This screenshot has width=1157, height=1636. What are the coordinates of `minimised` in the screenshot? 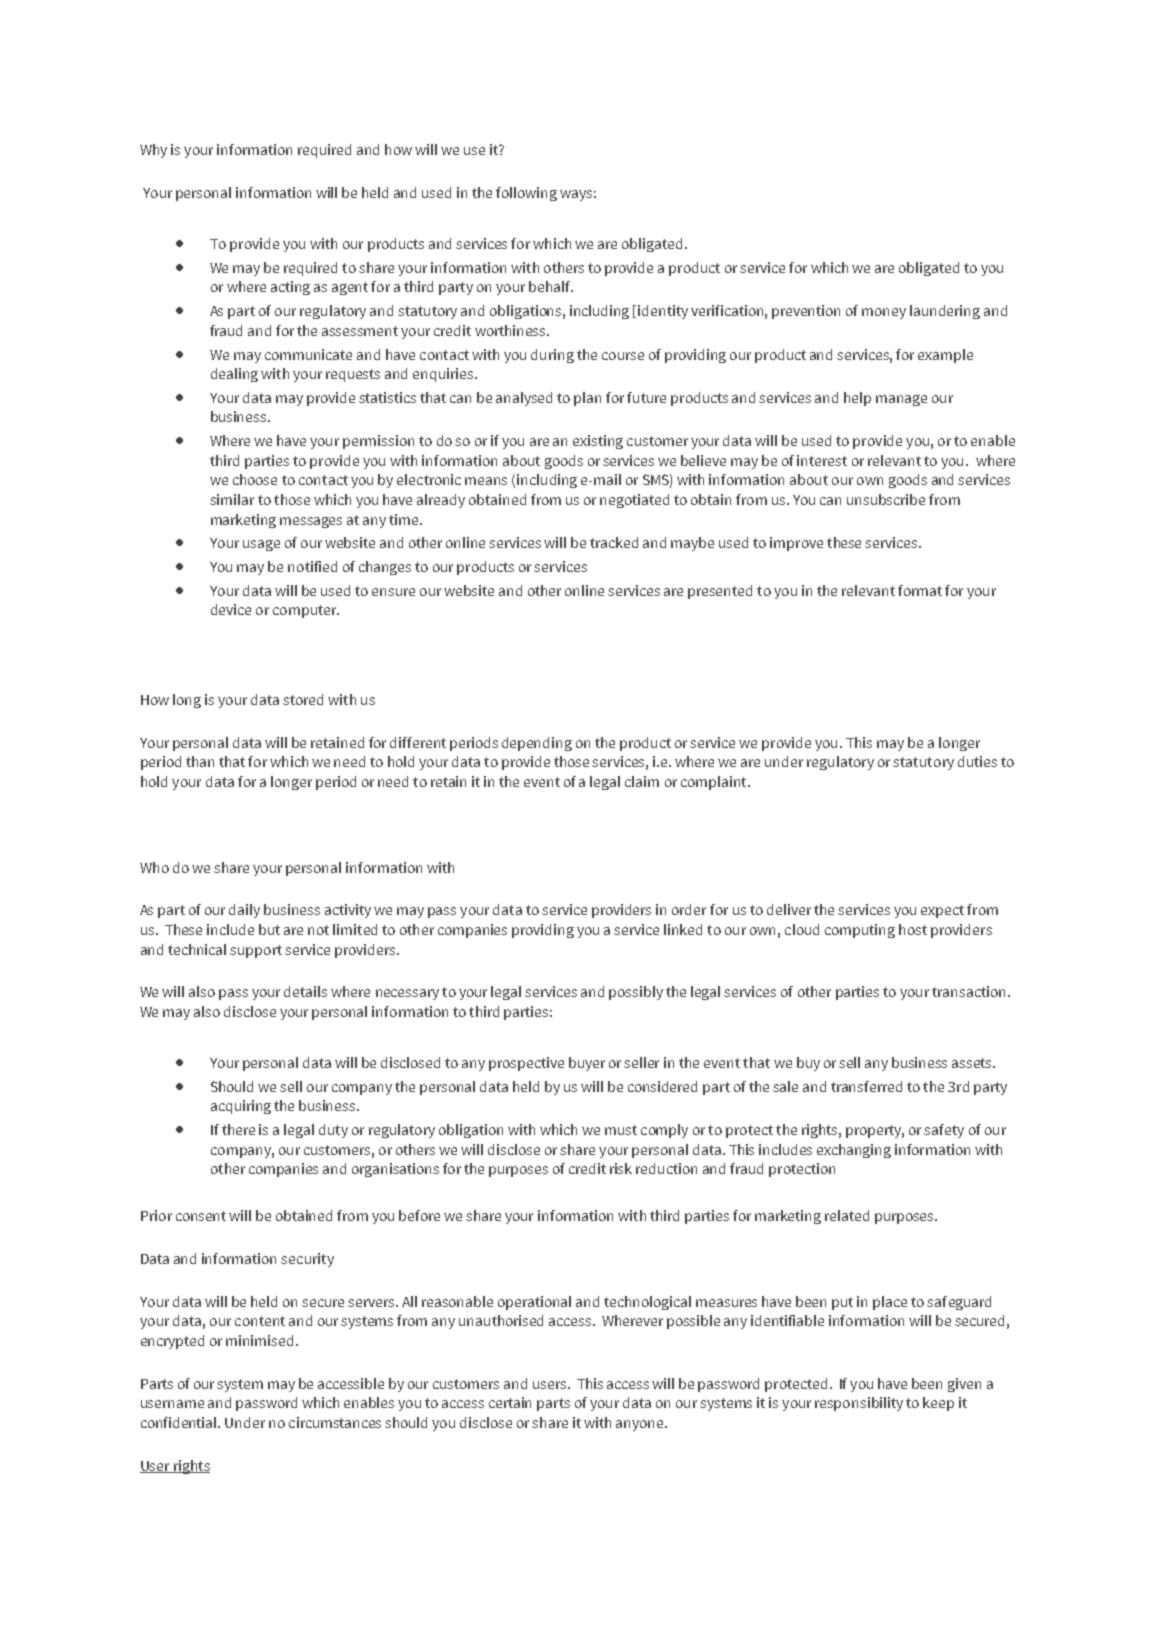 It's located at (259, 1340).
